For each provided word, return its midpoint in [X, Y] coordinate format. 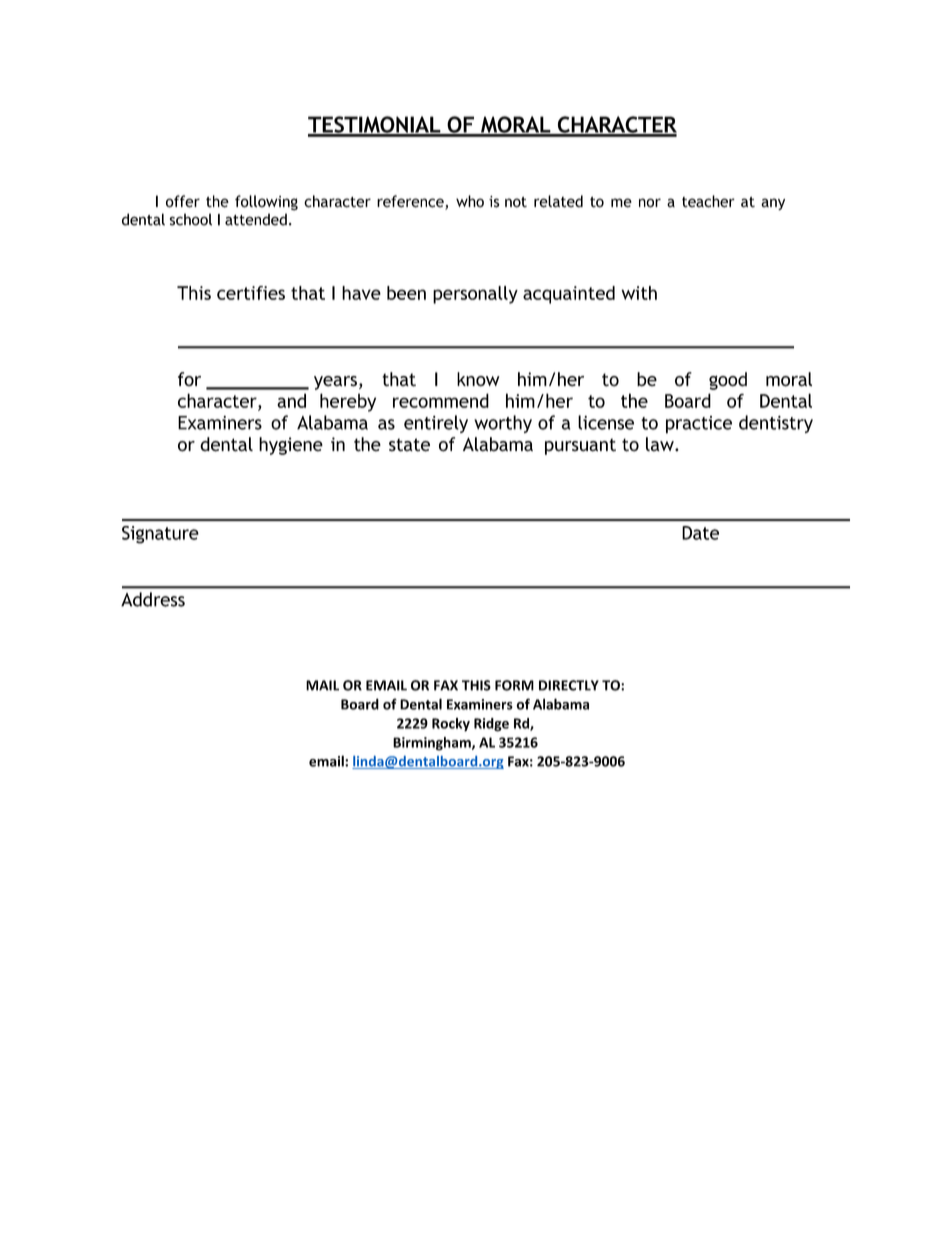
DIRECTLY [569, 685]
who [470, 201]
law [661, 444]
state [409, 445]
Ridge [491, 725]
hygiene [291, 446]
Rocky [451, 725]
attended [256, 219]
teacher [708, 201]
